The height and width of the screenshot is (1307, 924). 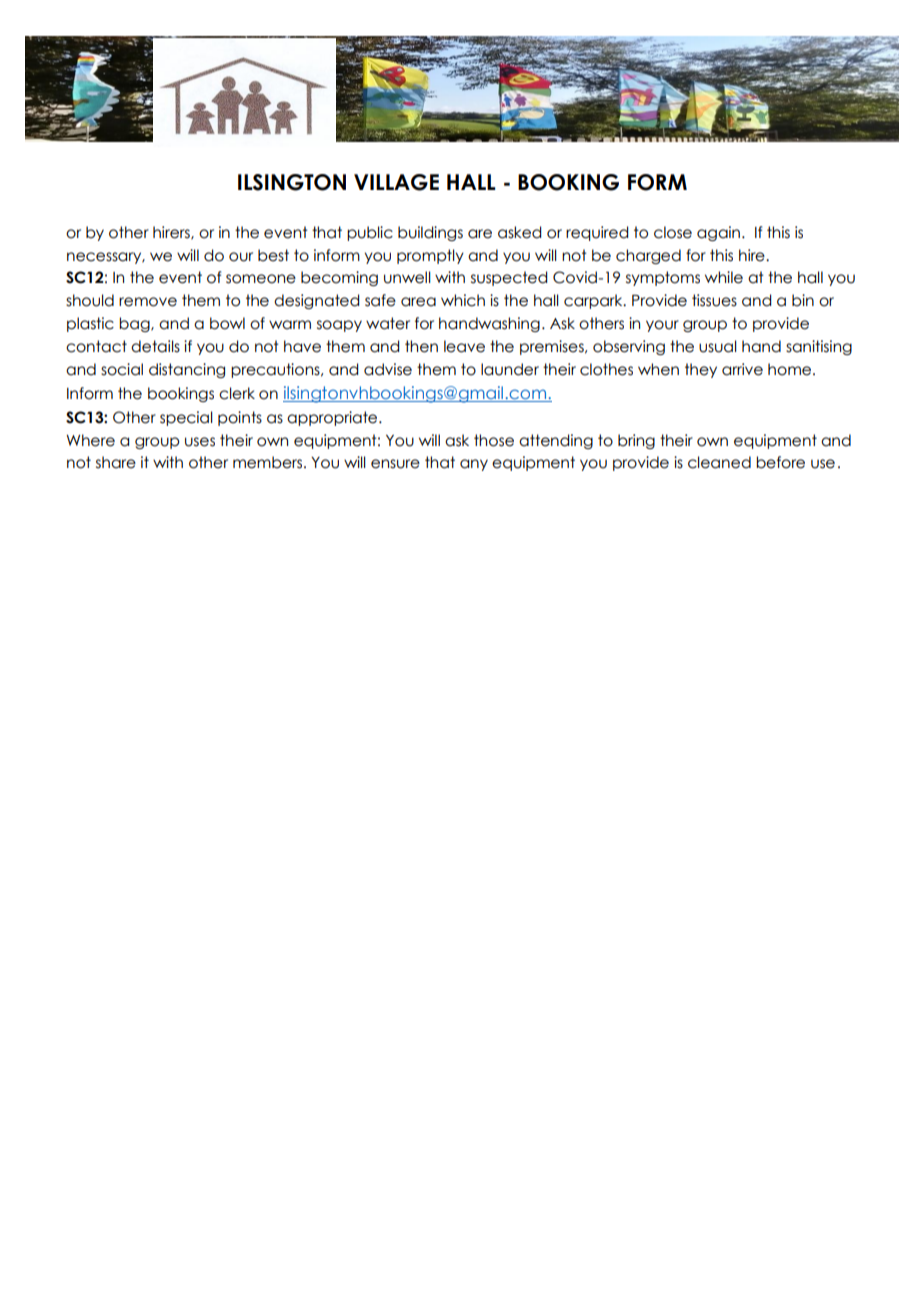 What do you see at coordinates (388, 323) in the screenshot?
I see `water` at bounding box center [388, 323].
